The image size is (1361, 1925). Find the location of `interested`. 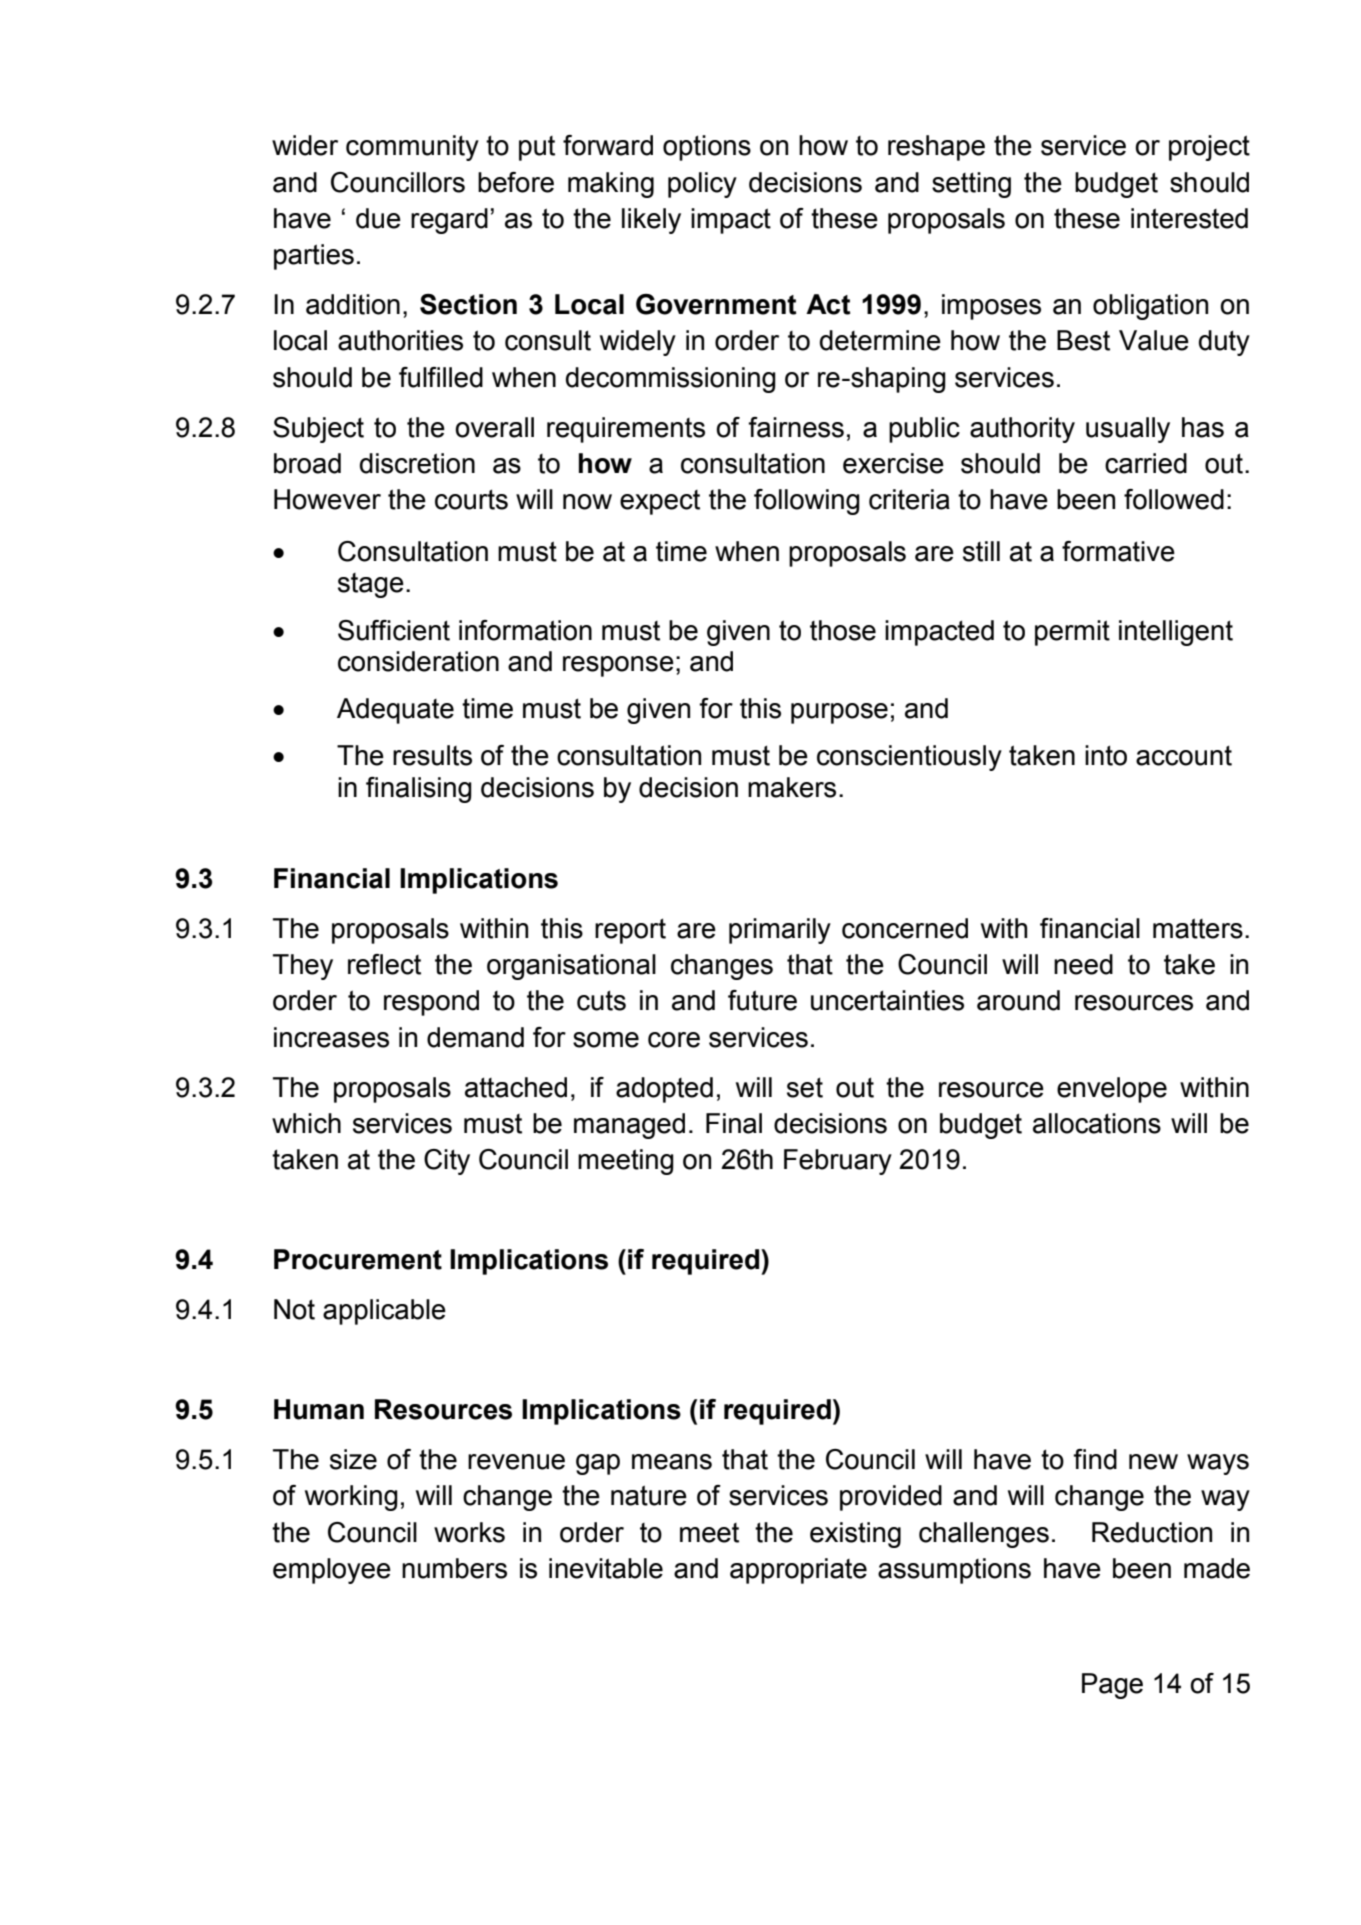

interested is located at coordinates (1189, 218).
